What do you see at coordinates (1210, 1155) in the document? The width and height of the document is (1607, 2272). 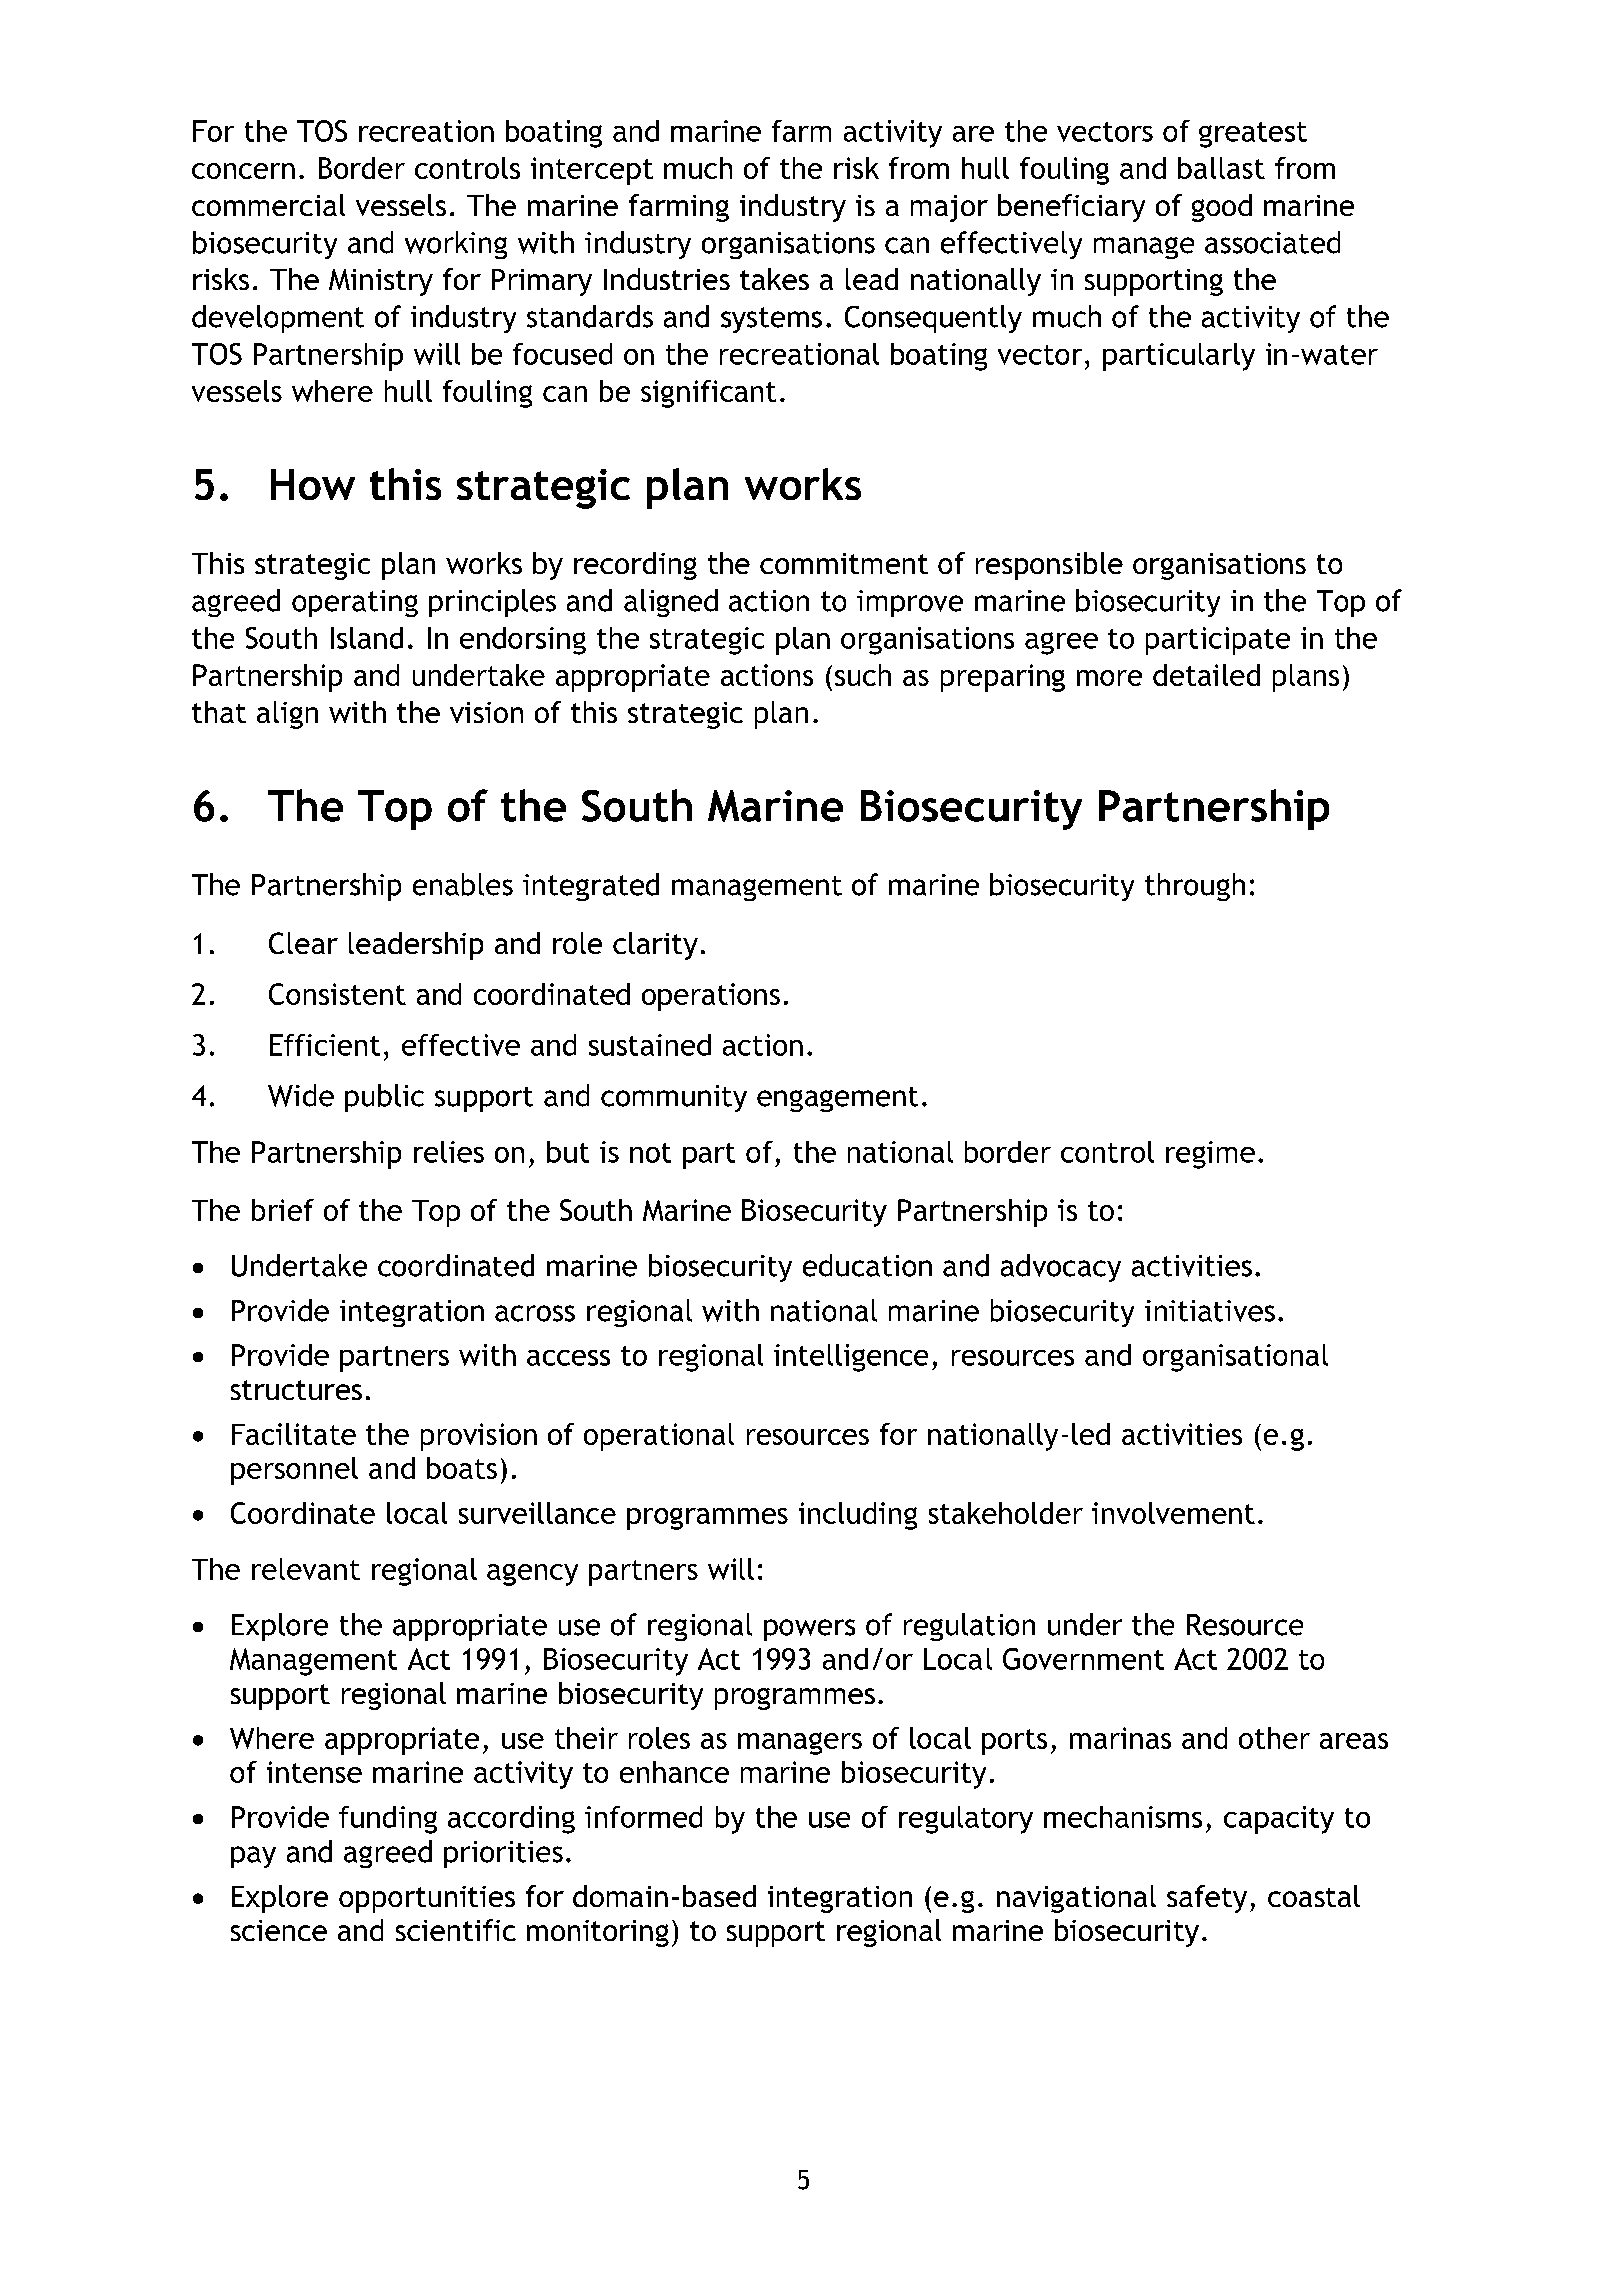 I see `regime` at bounding box center [1210, 1155].
